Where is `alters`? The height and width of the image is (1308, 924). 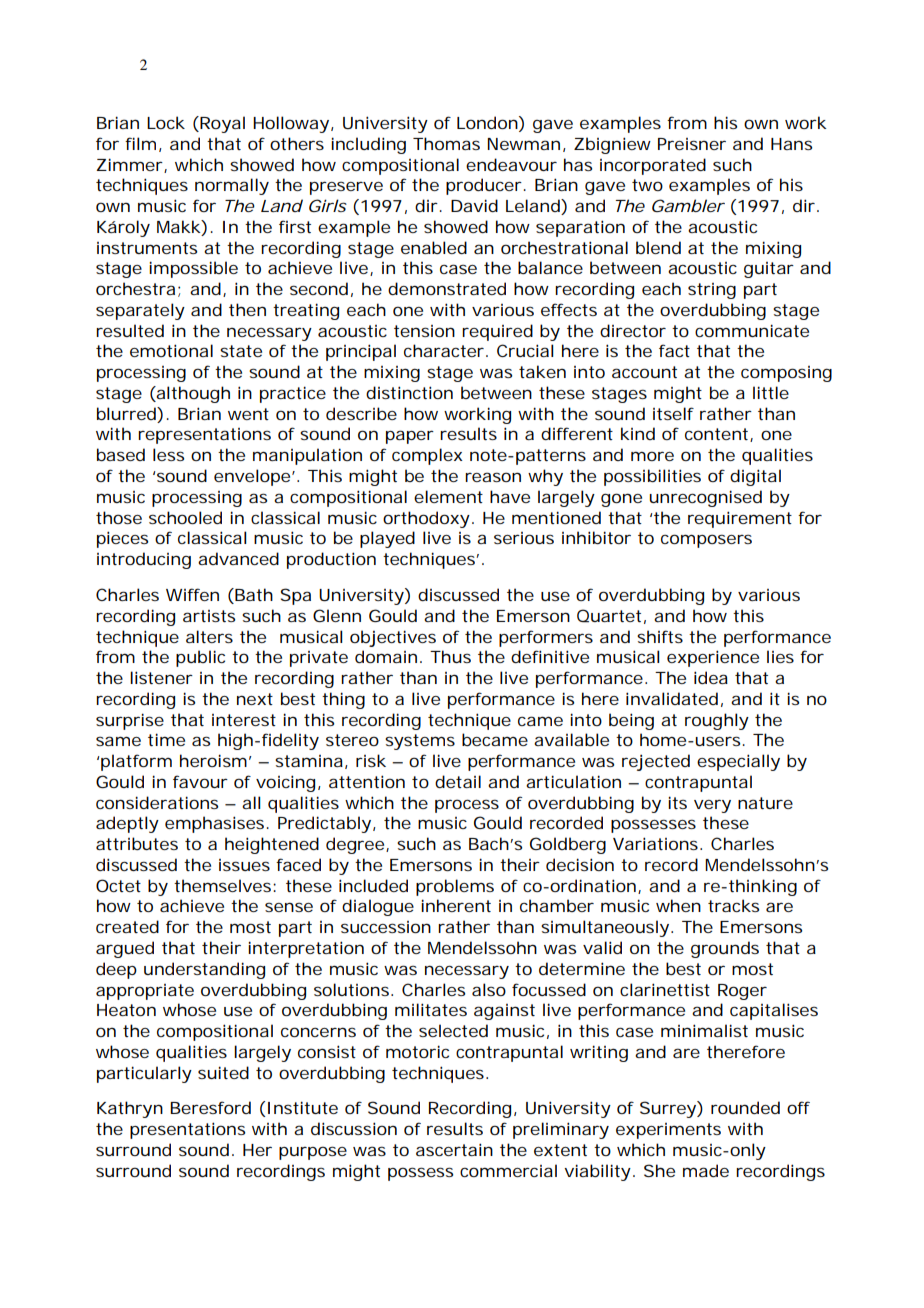 alters is located at coordinates (209, 636).
